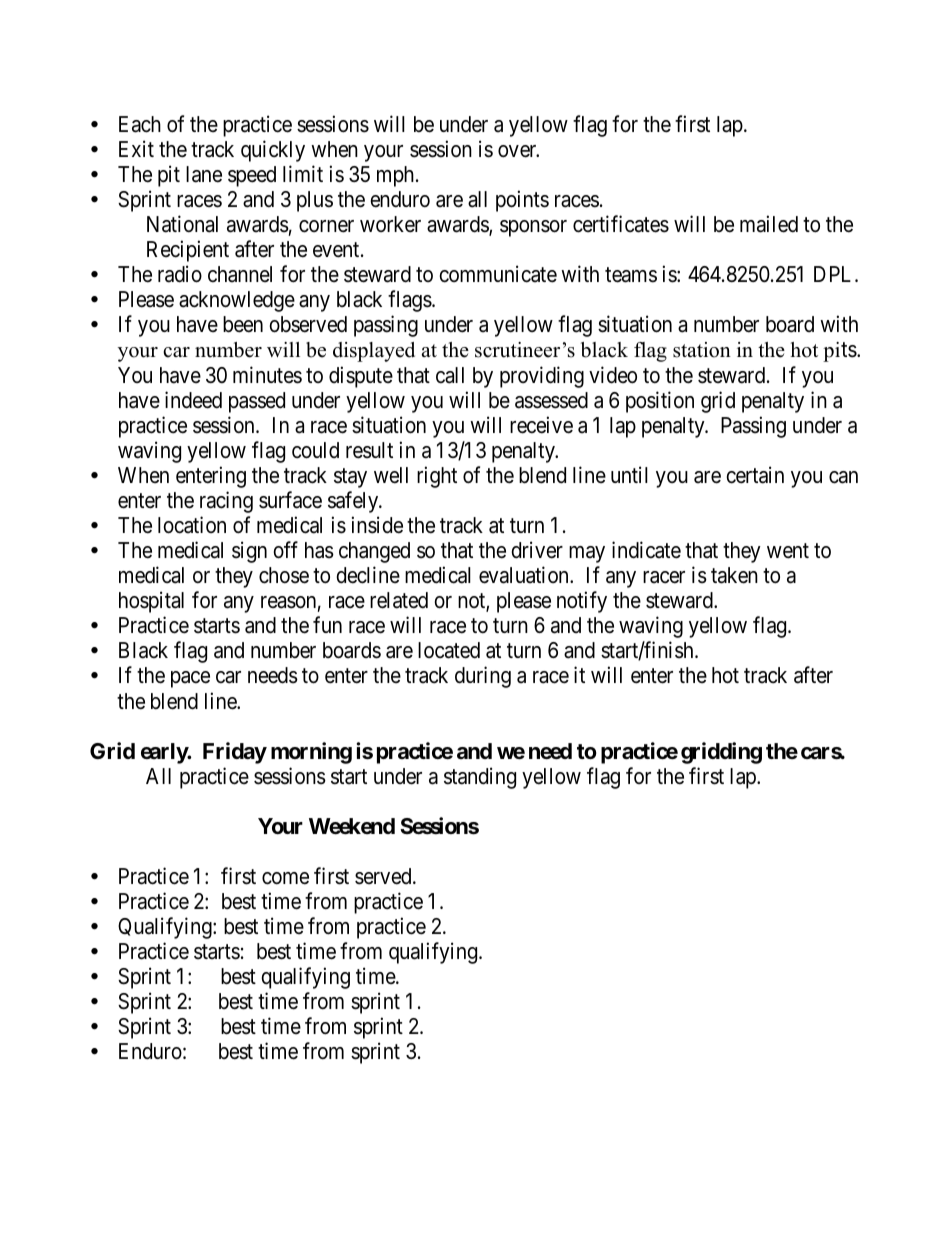 Image resolution: width=952 pixels, height=1233 pixels. Describe the element at coordinates (498, 274) in the image. I see `communicate` at that location.
